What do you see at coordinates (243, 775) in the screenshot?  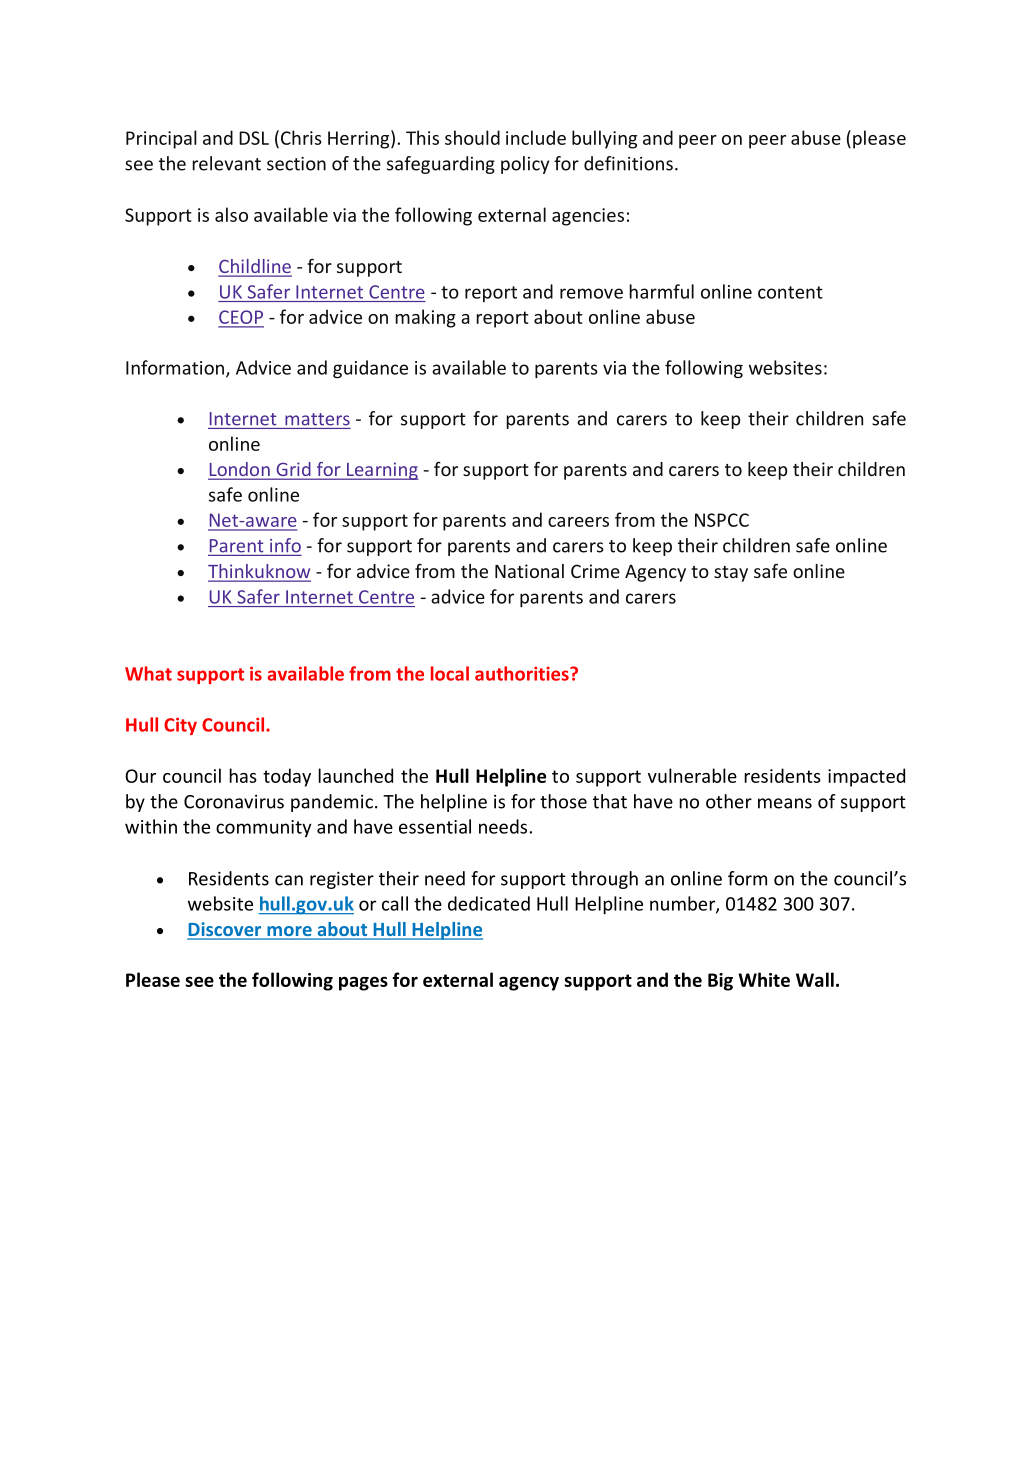 I see `has` at bounding box center [243, 775].
